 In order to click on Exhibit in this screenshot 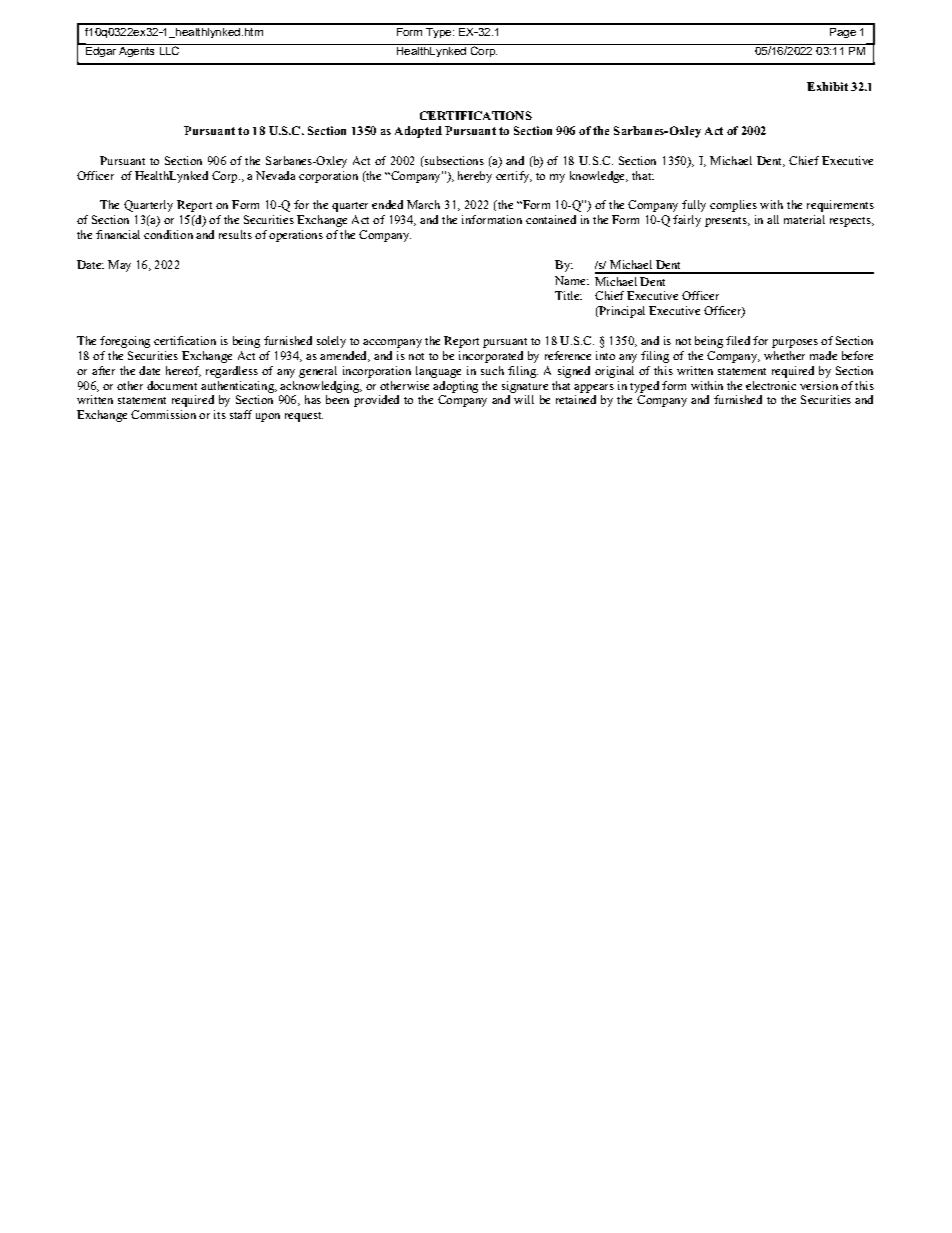, I will do `click(827, 86)`.
